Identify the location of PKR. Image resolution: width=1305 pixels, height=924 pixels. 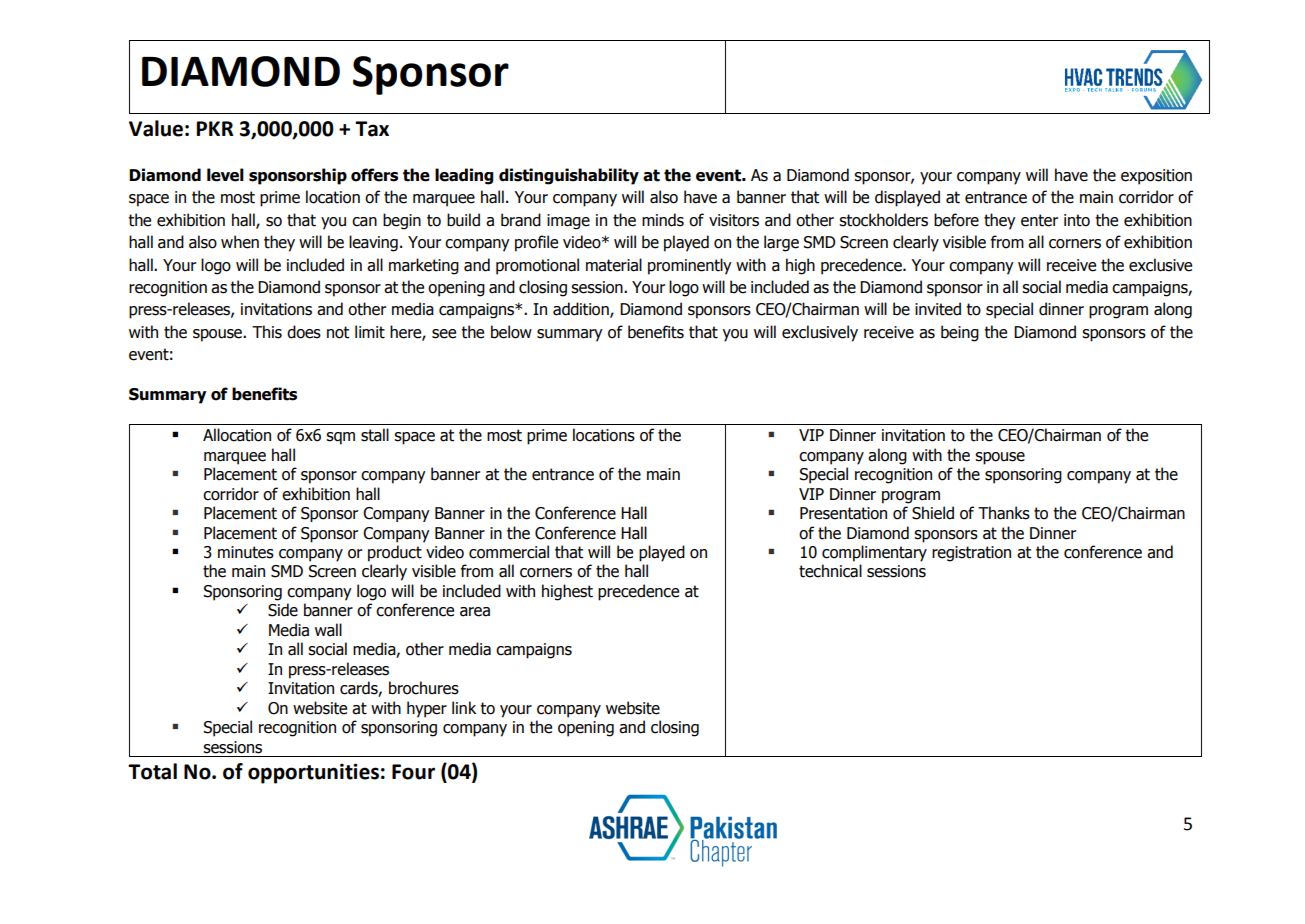
(215, 128).
